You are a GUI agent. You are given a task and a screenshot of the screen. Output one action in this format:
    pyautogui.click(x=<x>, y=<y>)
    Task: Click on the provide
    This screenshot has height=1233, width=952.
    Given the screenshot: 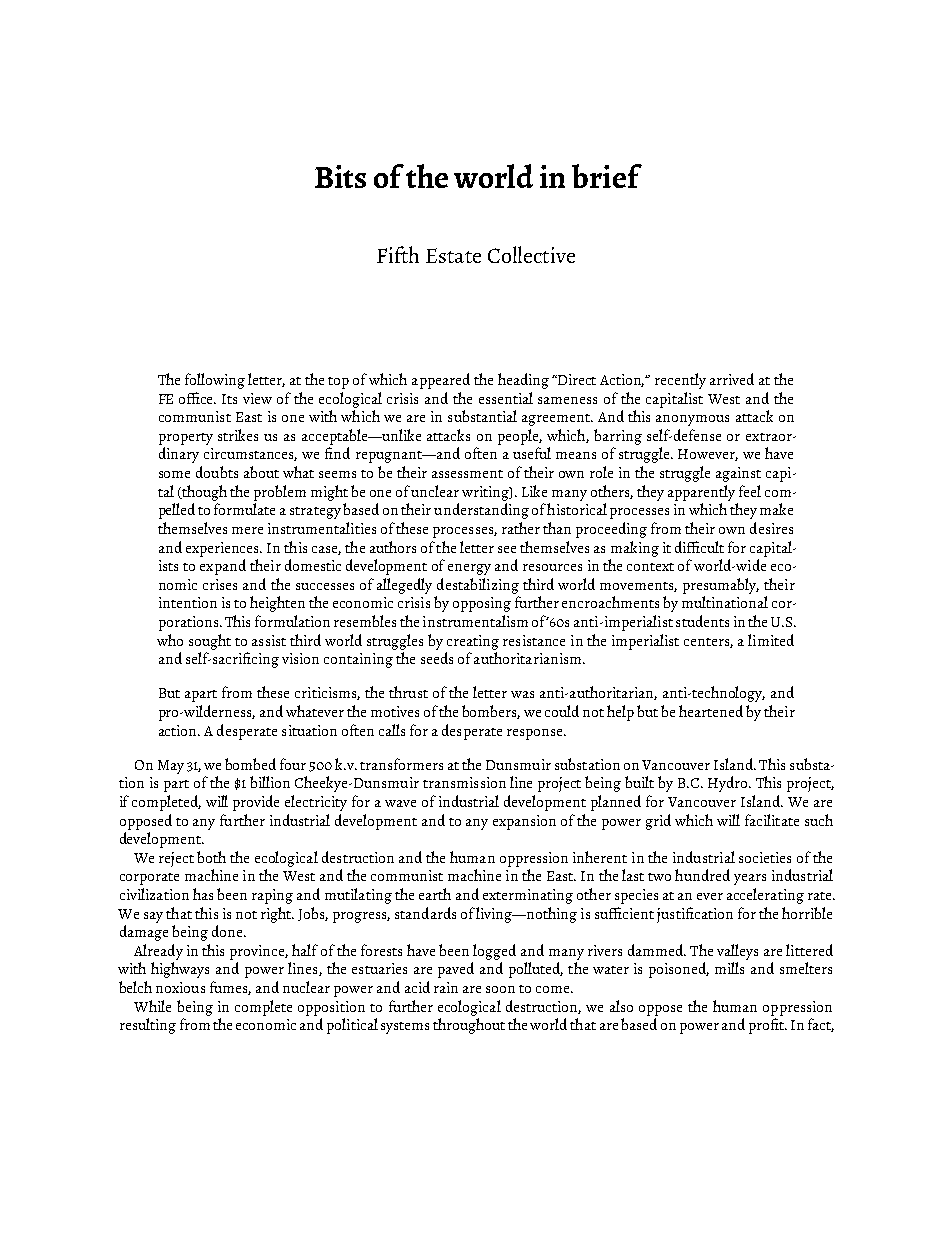 What is the action you would take?
    pyautogui.click(x=256, y=803)
